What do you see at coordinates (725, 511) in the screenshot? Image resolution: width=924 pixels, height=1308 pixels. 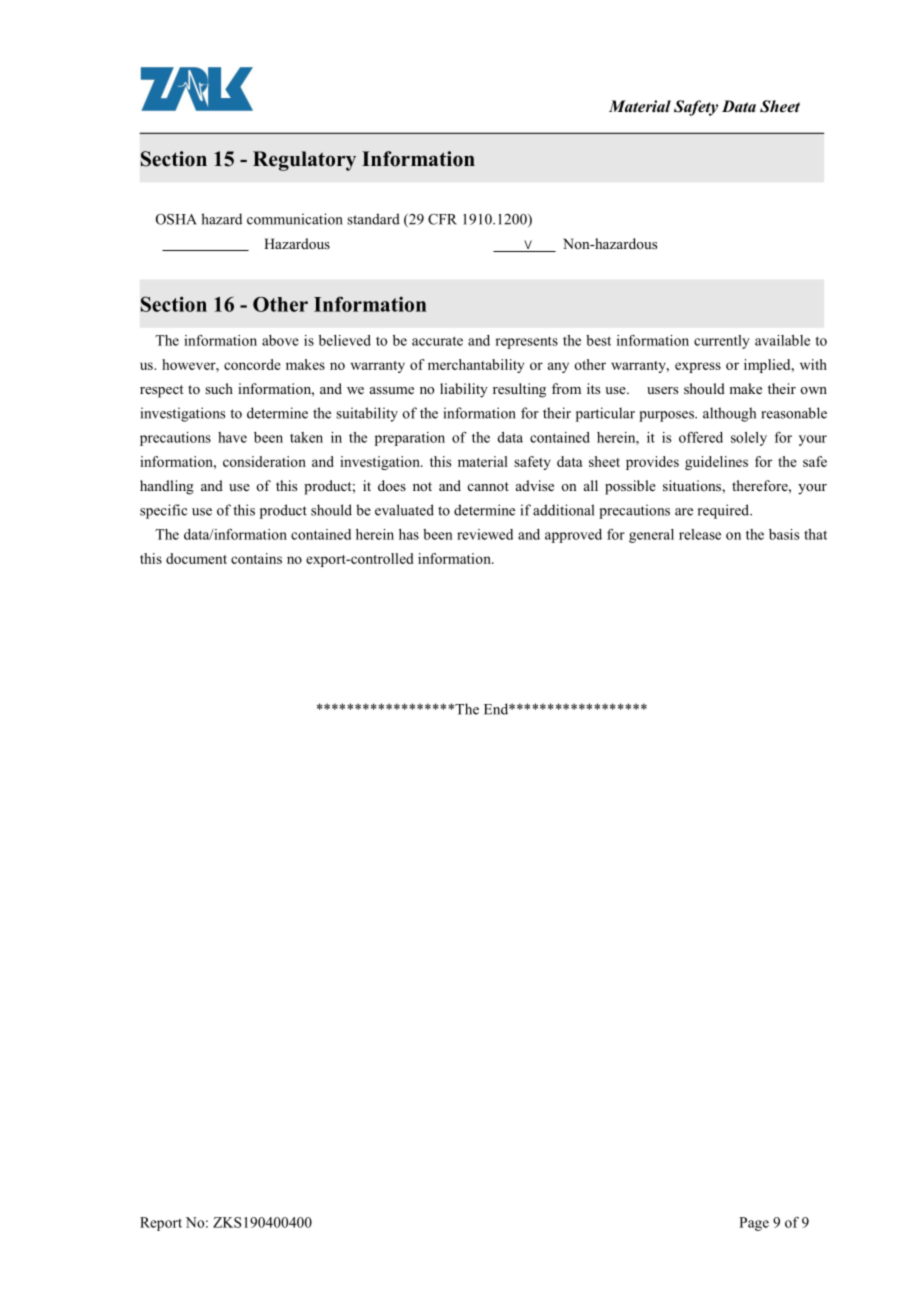 I see `required` at bounding box center [725, 511].
